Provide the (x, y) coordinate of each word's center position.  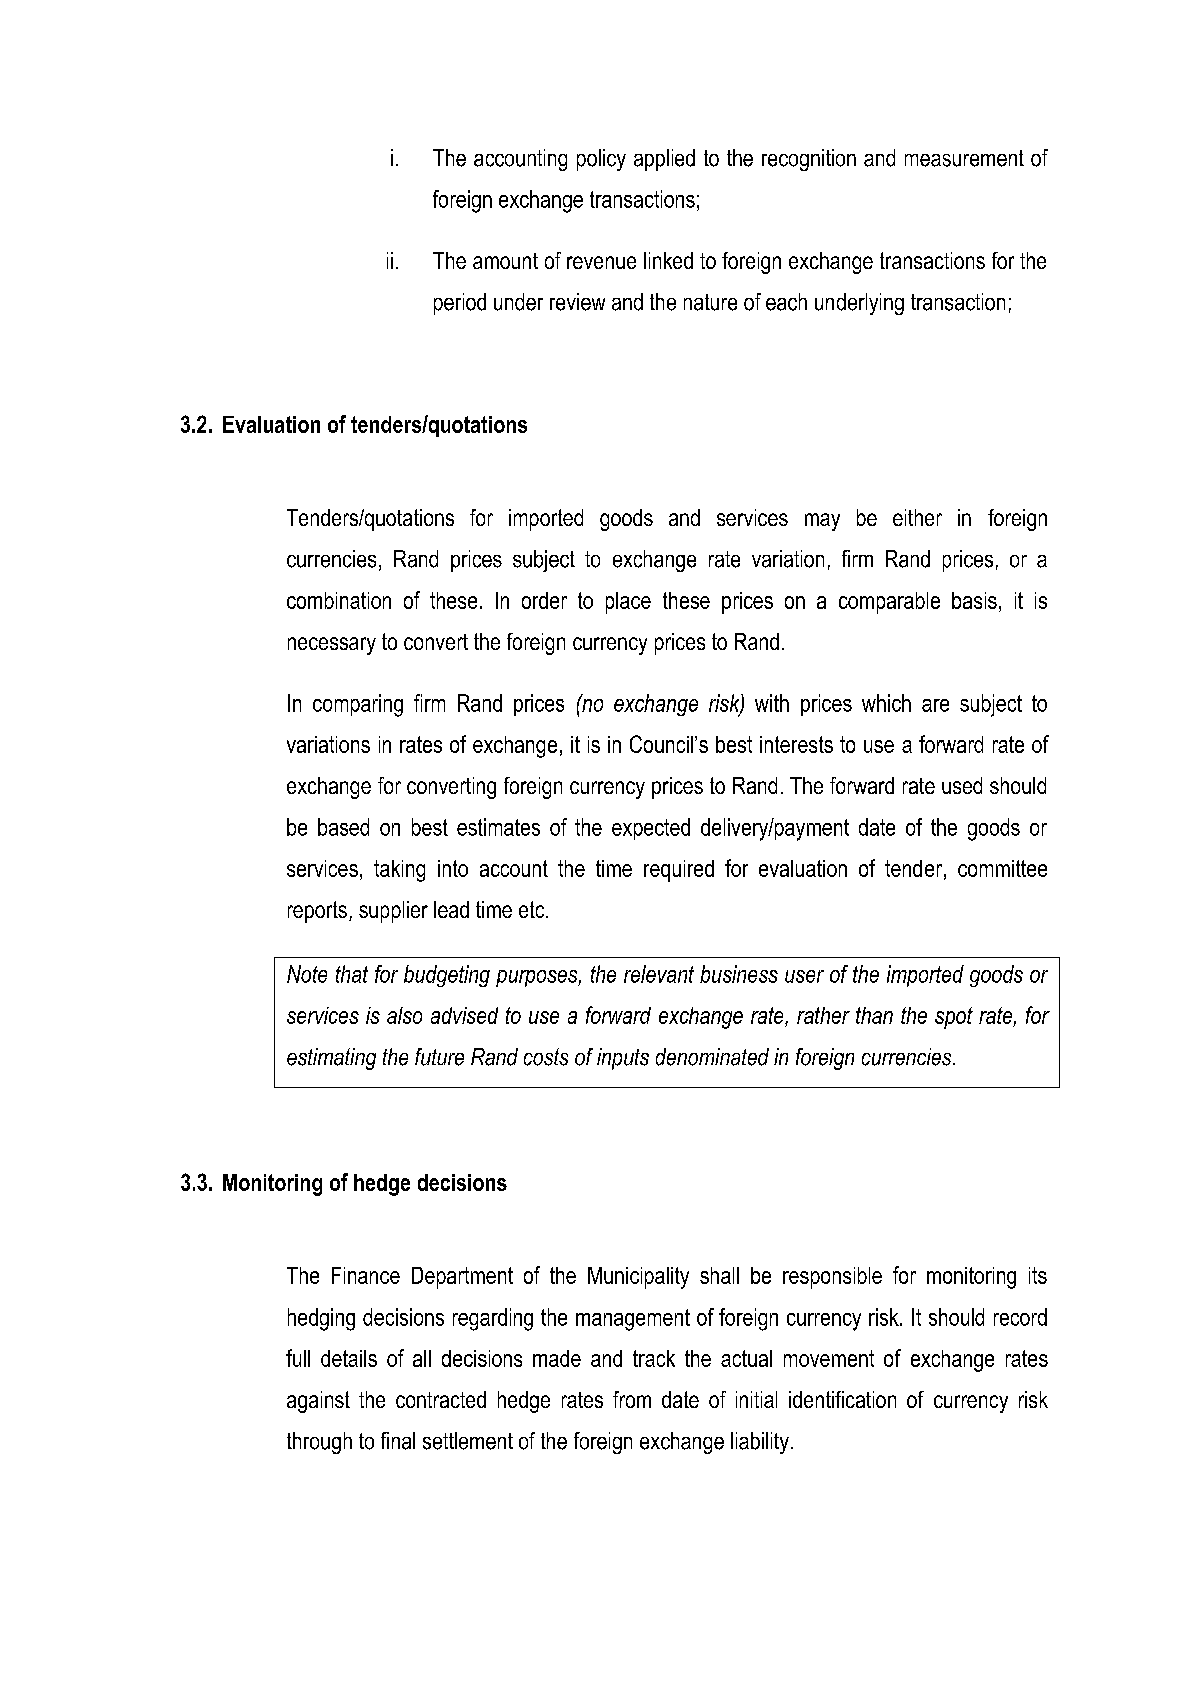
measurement (964, 158)
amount (505, 261)
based (343, 827)
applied (664, 160)
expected (651, 829)
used (962, 785)
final (398, 1441)
